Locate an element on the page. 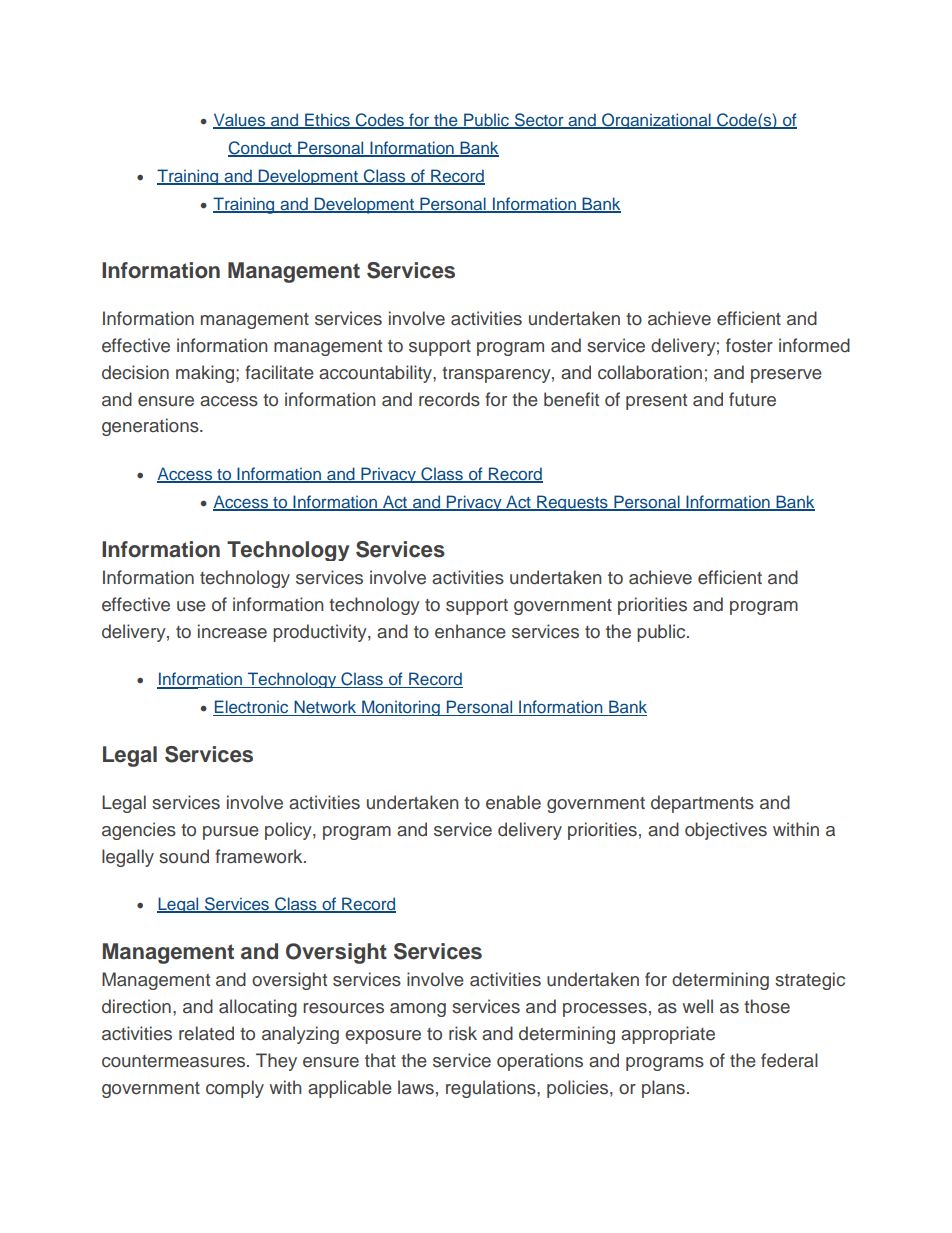 Image resolution: width=952 pixels, height=1233 pixels. Monitoring is located at coordinates (401, 708).
